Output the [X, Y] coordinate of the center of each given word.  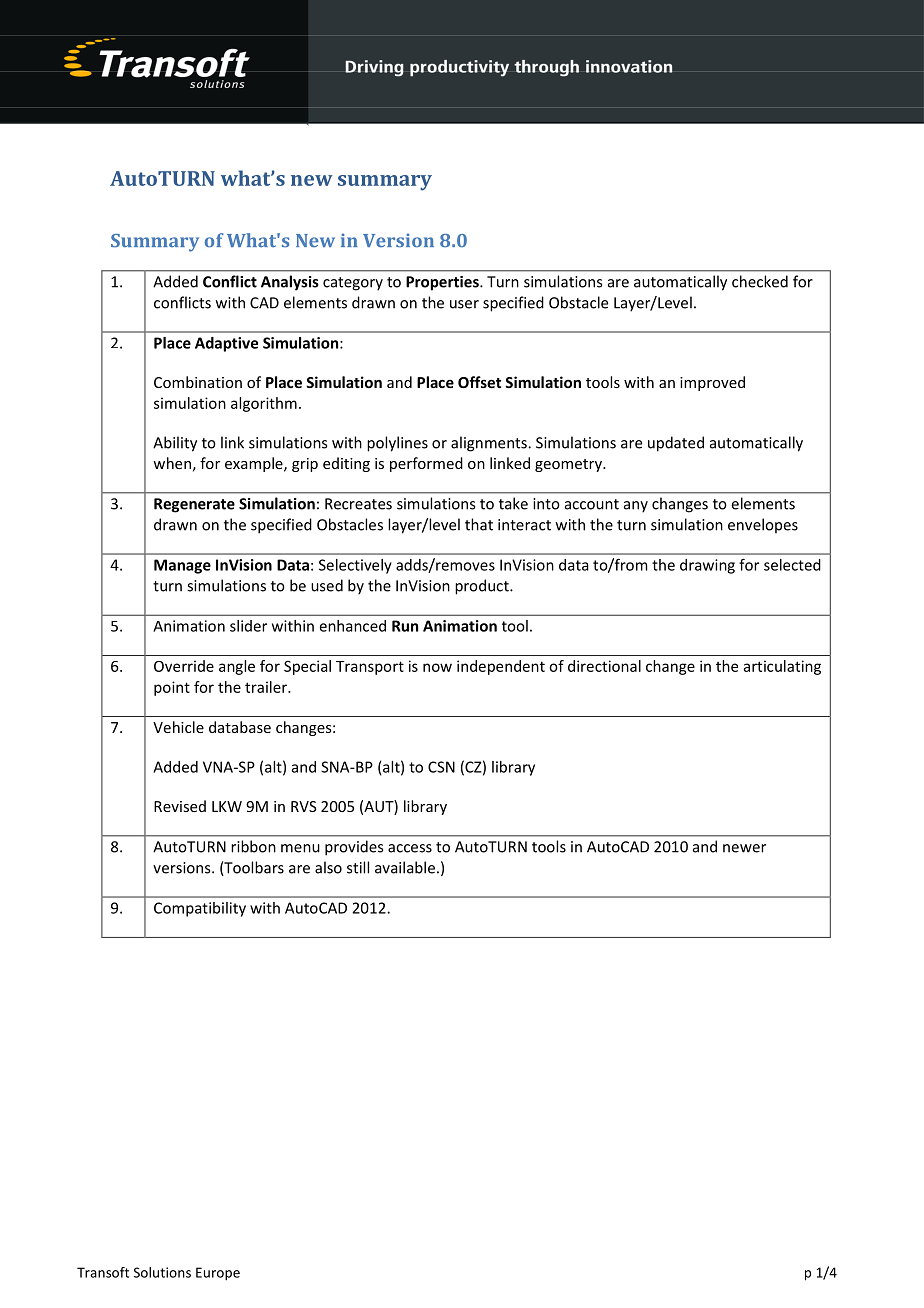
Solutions [162, 1272]
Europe [218, 1274]
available [405, 867]
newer [744, 848]
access [410, 848]
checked [760, 281]
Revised [180, 806]
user [464, 304]
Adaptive [226, 344]
